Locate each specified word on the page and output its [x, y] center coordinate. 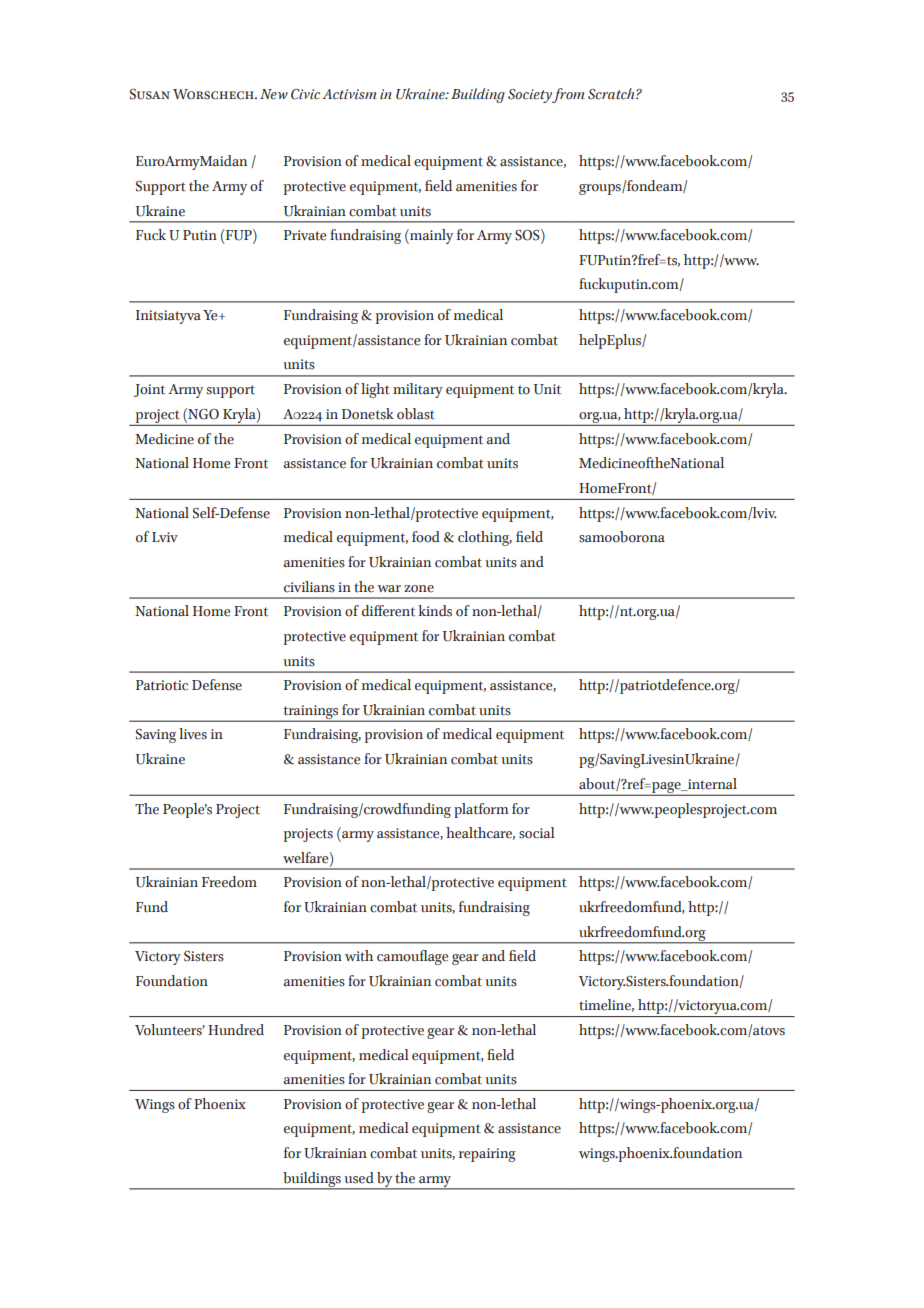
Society [531, 96]
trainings [311, 713]
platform [481, 810]
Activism [349, 94]
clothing [485, 538]
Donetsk [368, 414]
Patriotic [162, 685]
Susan [150, 94]
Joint [149, 390]
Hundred [236, 1030]
